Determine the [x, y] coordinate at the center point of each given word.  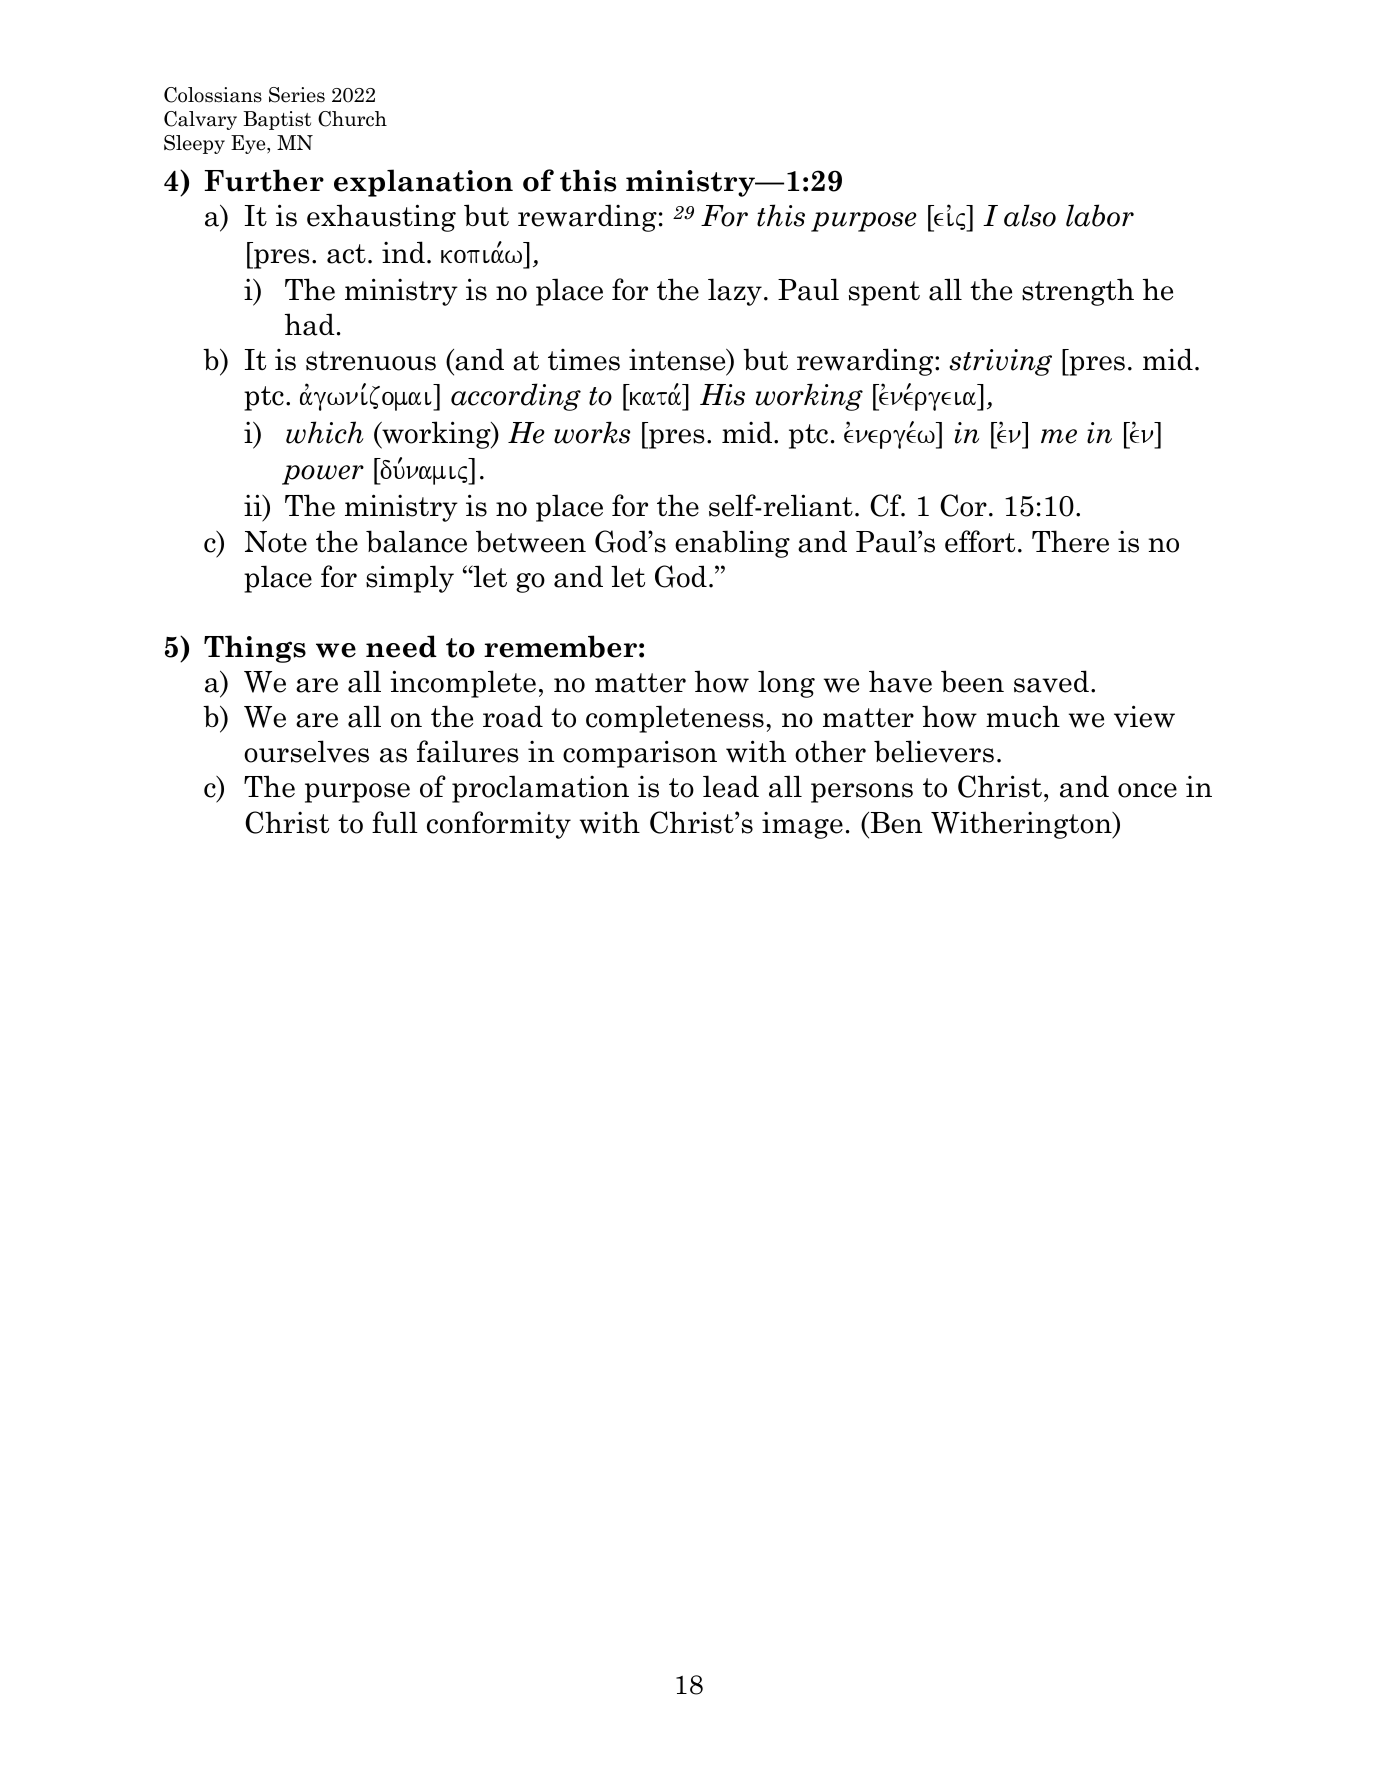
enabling [732, 544]
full [395, 822]
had [310, 324]
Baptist [277, 120]
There [1070, 541]
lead [731, 786]
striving [1000, 362]
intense [678, 361]
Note [276, 542]
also [1030, 215]
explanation [423, 183]
